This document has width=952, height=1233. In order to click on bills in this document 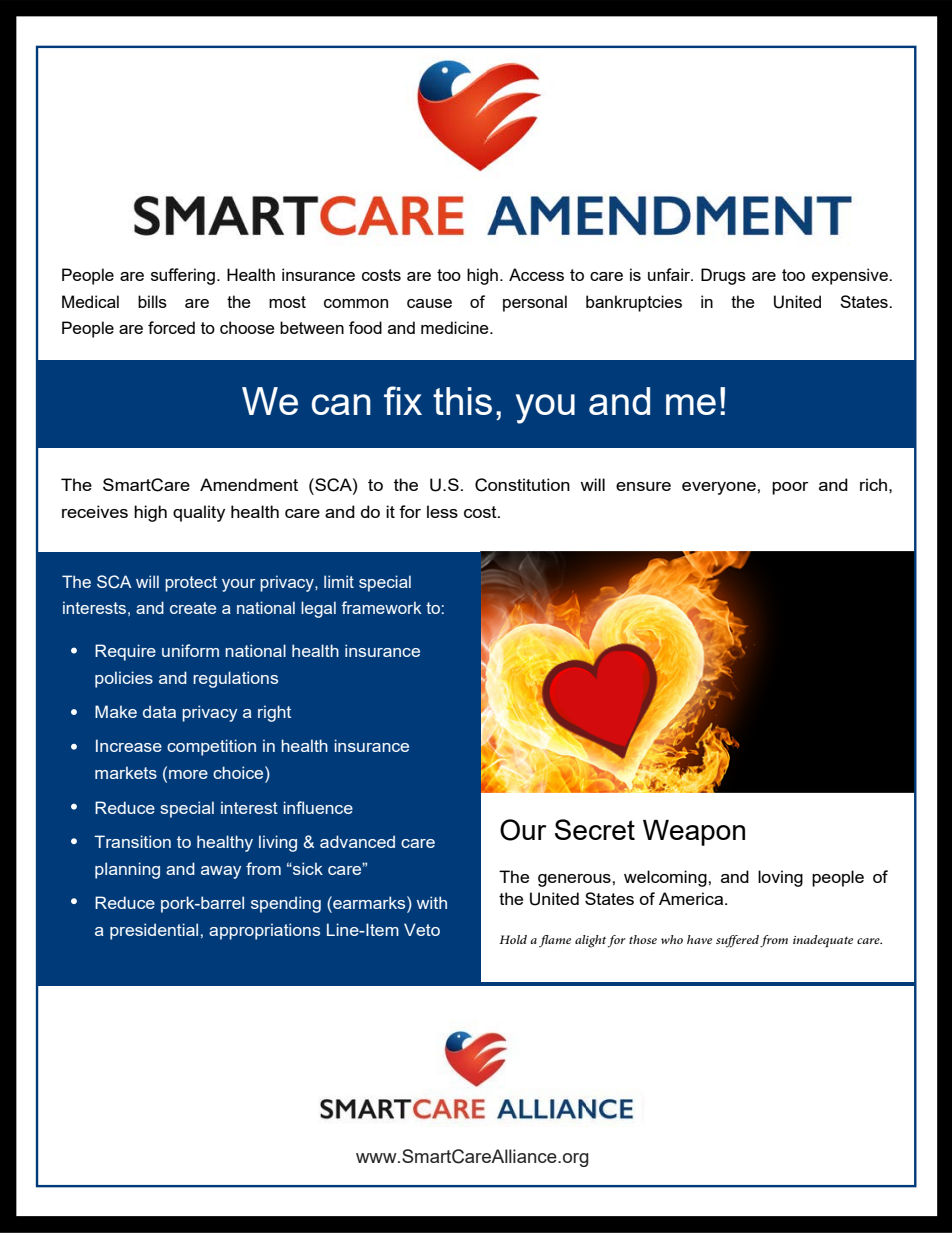, I will do `click(152, 301)`.
